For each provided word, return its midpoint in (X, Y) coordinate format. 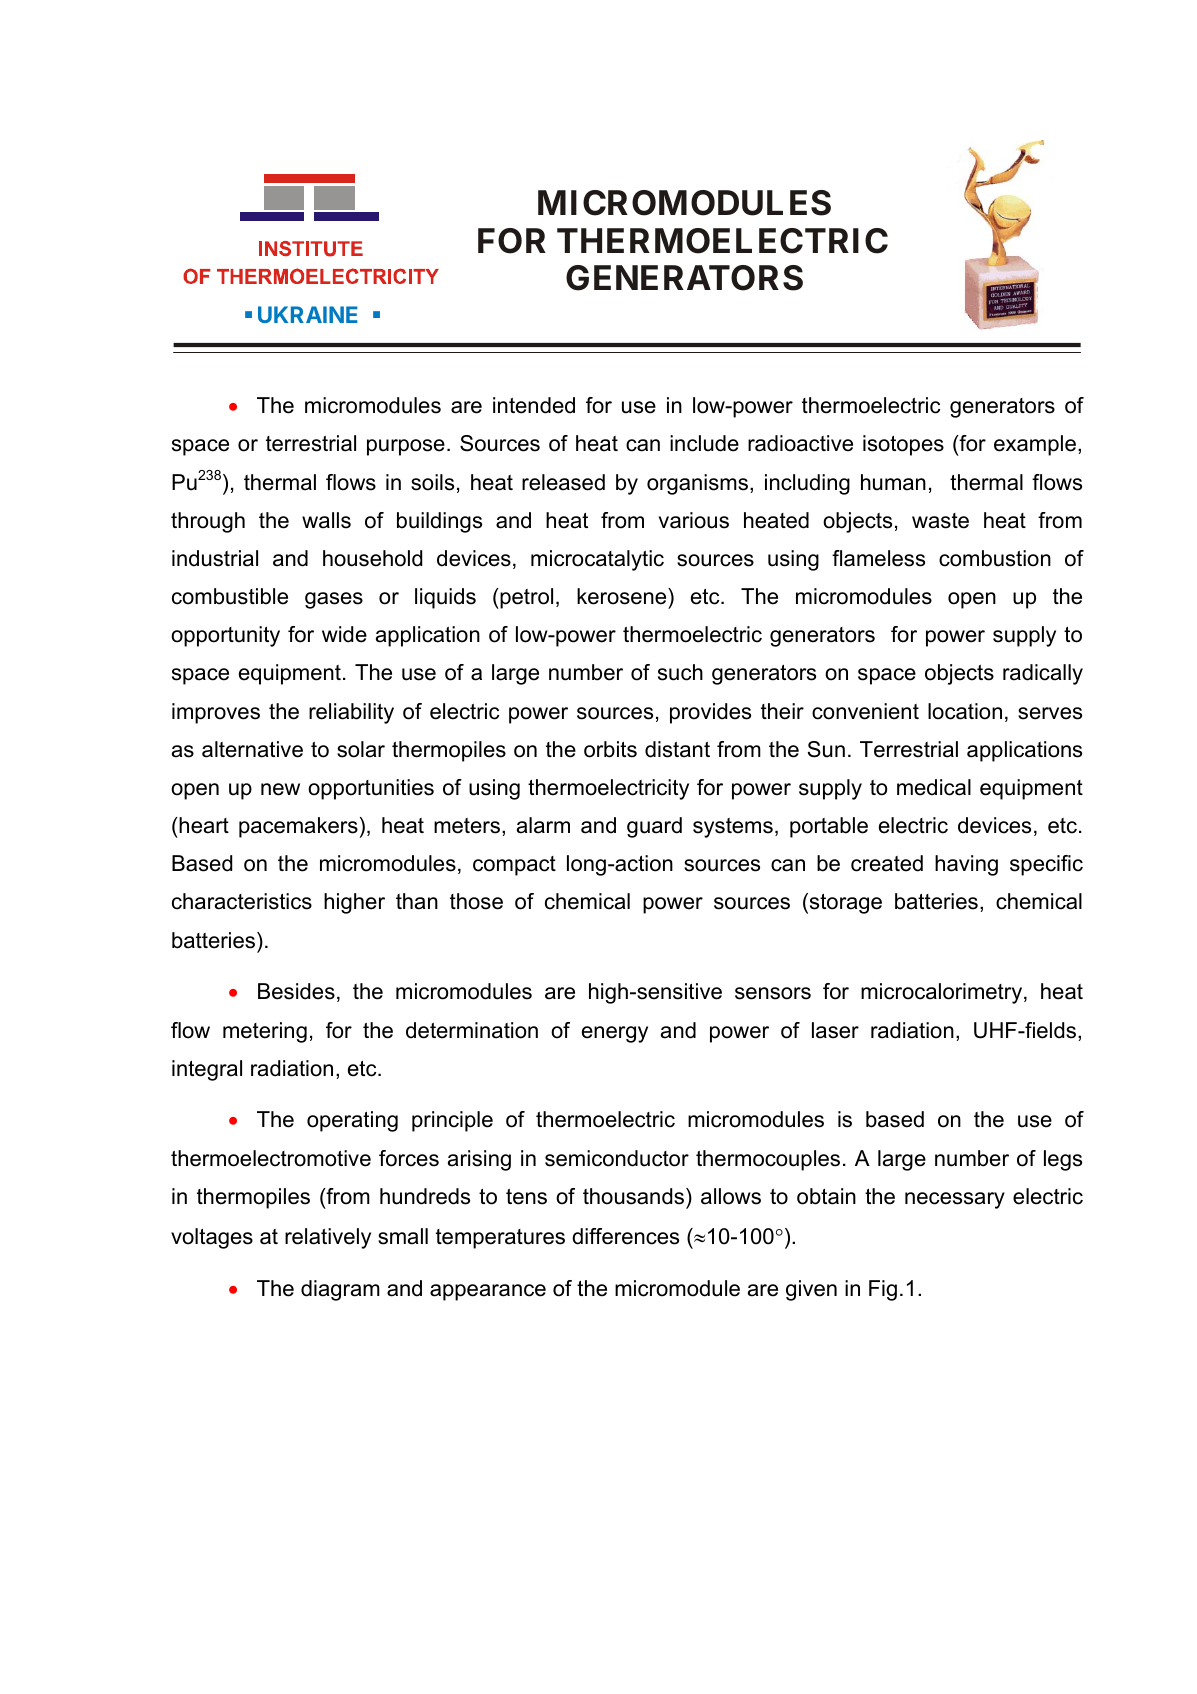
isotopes (903, 445)
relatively (328, 1238)
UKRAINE (308, 314)
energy (615, 1034)
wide (344, 634)
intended (534, 405)
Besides (296, 991)
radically (1043, 674)
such (680, 672)
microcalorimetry (943, 993)
